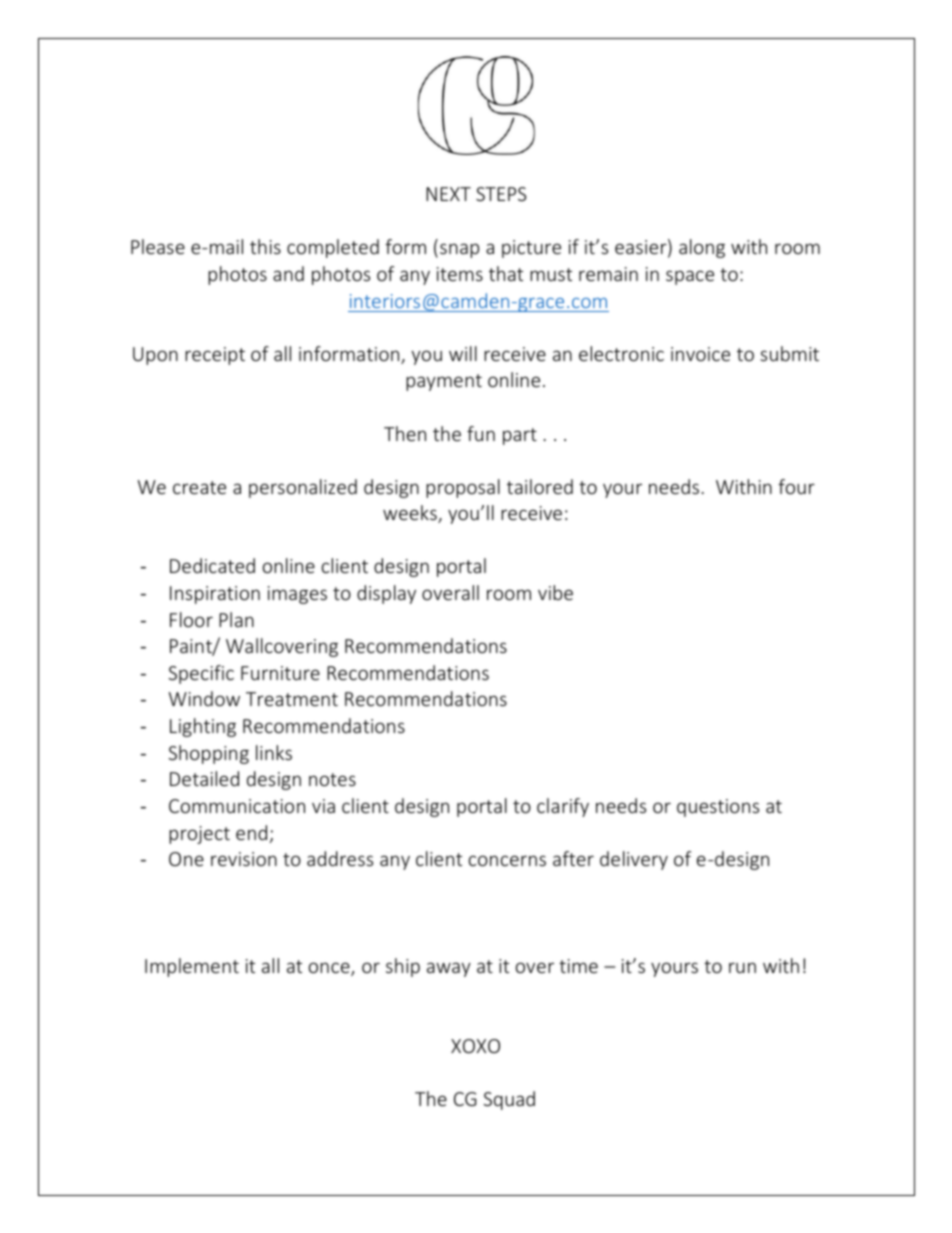 The image size is (952, 1233). What do you see at coordinates (192, 967) in the page?
I see `Implement` at bounding box center [192, 967].
